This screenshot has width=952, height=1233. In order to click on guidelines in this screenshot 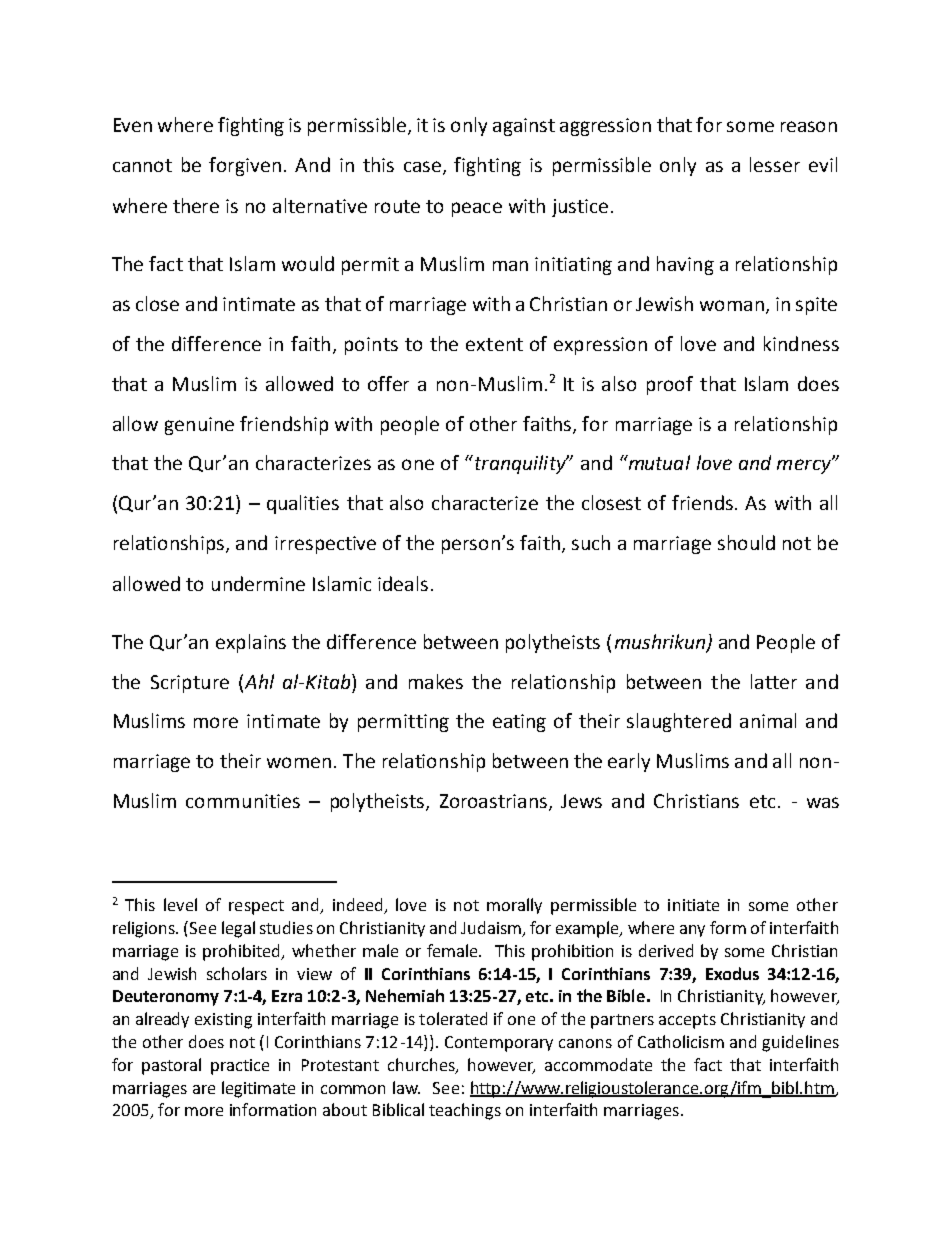, I will do `click(800, 1043)`.
